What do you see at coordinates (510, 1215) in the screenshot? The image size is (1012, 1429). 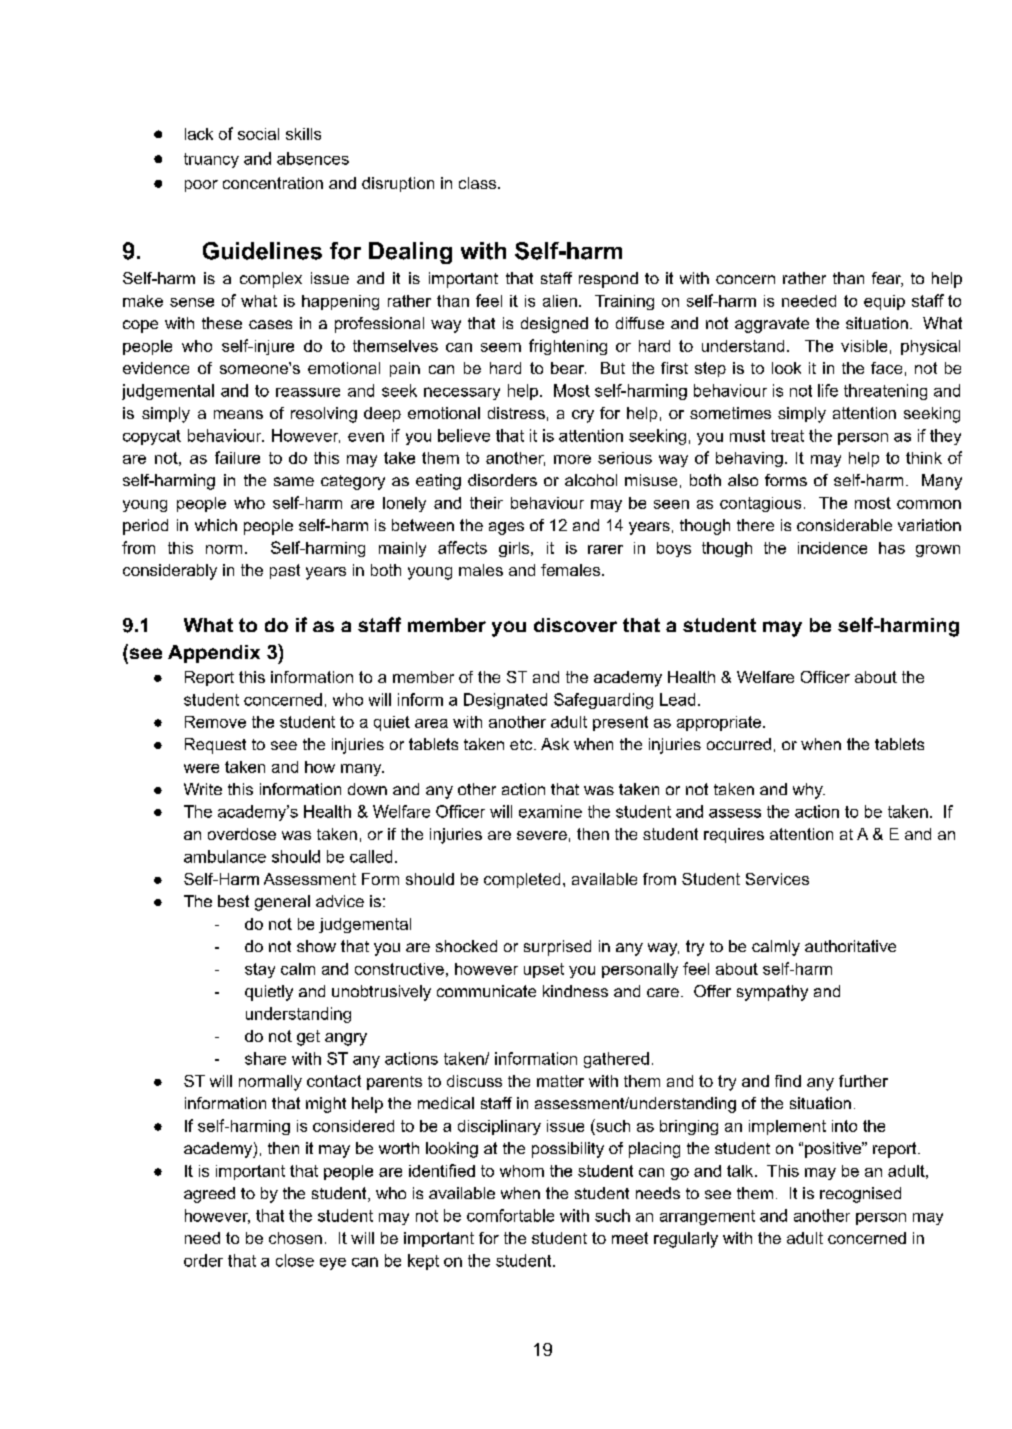 I see `comfortable` at bounding box center [510, 1215].
